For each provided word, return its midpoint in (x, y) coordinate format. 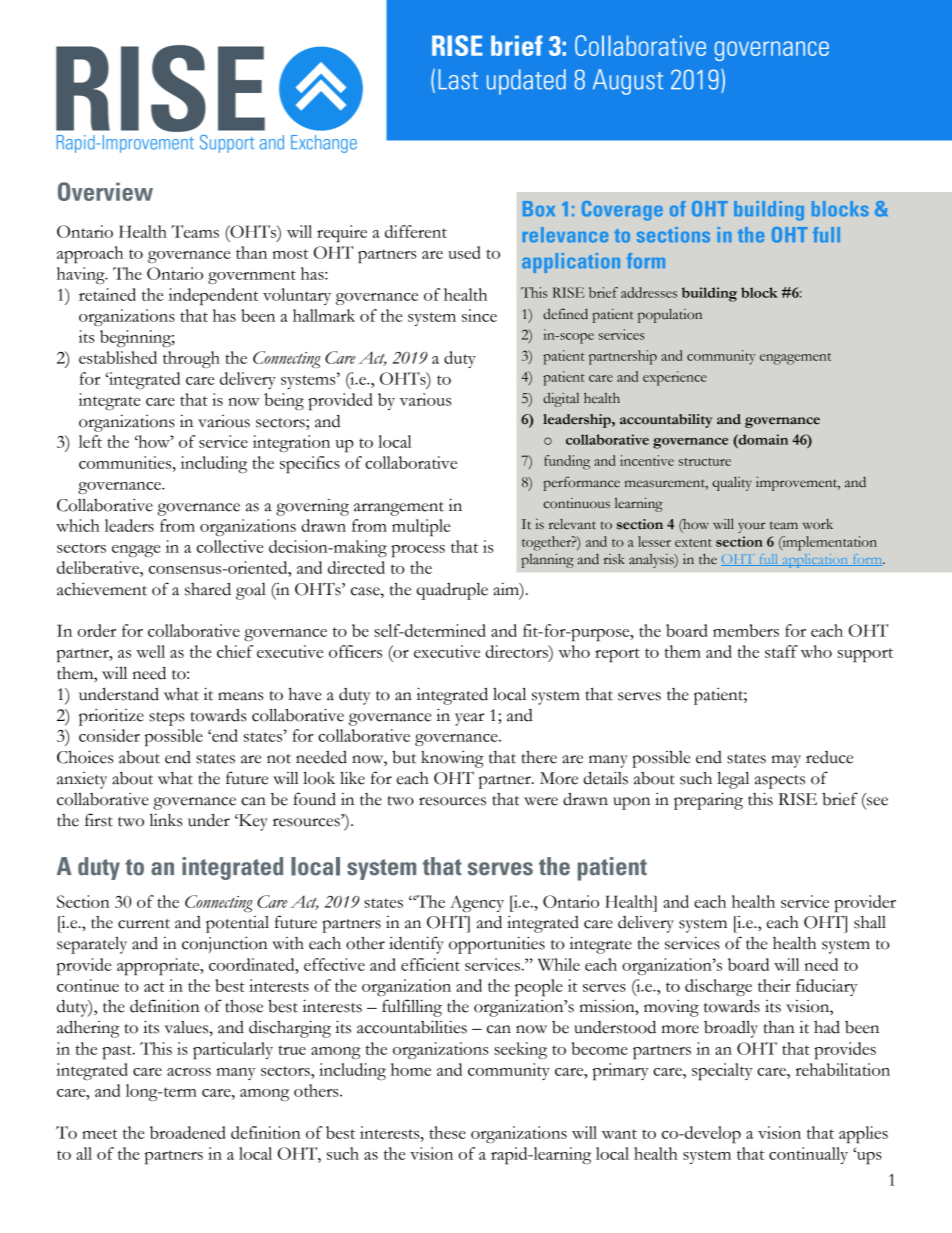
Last (458, 79)
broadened (188, 1132)
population (670, 316)
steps (166, 719)
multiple (421, 527)
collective (230, 546)
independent (213, 296)
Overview (105, 191)
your (751, 527)
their (774, 985)
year (469, 719)
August (628, 82)
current (144, 924)
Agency (477, 903)
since (479, 315)
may (786, 761)
